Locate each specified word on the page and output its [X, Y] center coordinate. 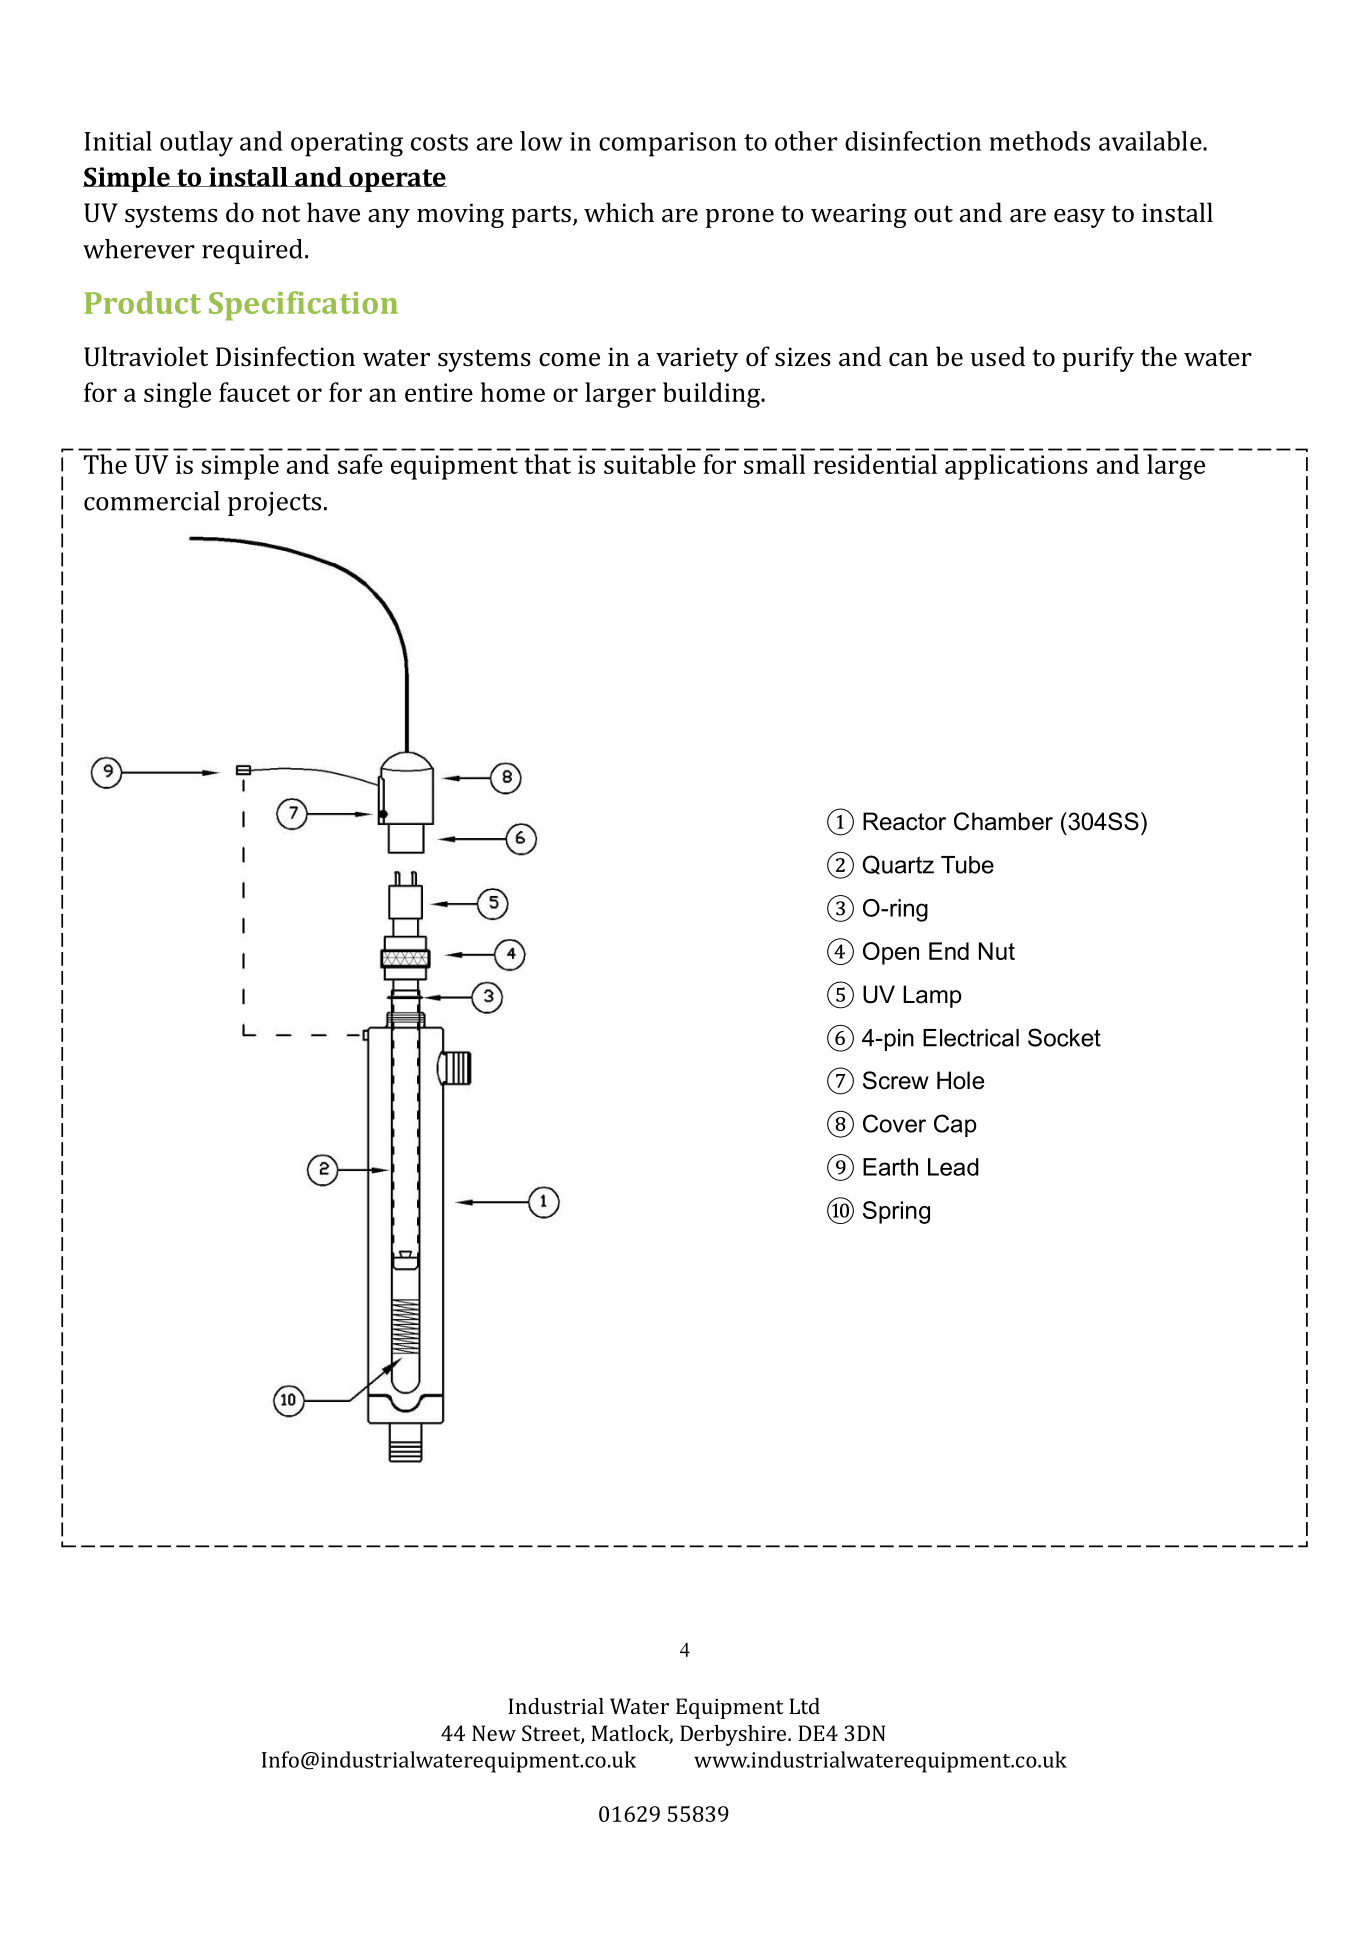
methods [1040, 141]
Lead [953, 1167]
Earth [890, 1167]
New [494, 1733]
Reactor [904, 821]
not [281, 214]
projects [274, 504]
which [619, 212]
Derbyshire [733, 1735]
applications [1016, 467]
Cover [894, 1123]
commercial [152, 501]
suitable [650, 464]
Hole [960, 1080]
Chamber [1003, 821]
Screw [896, 1080]
